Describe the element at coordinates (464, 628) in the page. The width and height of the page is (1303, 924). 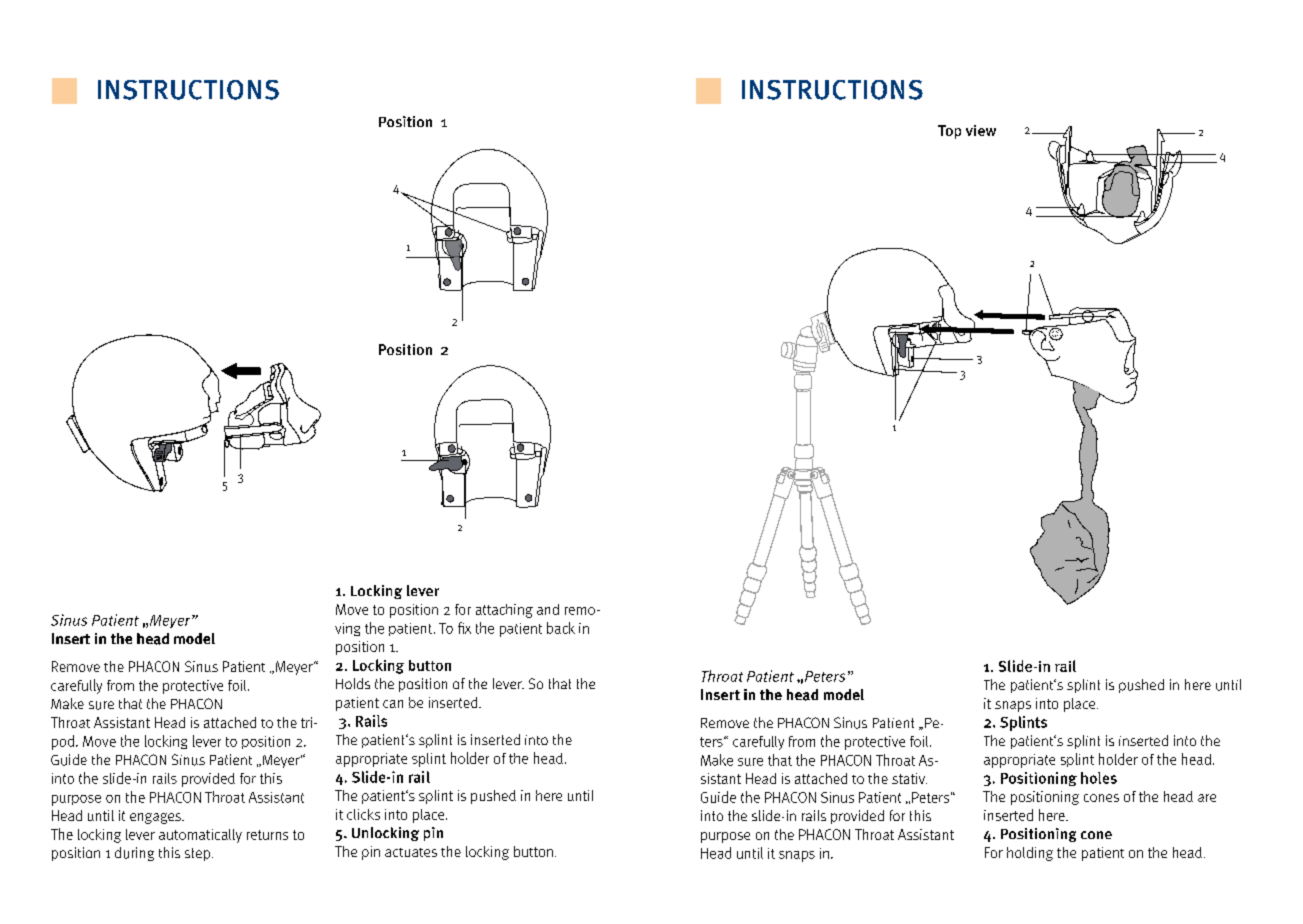
I see `fix` at that location.
